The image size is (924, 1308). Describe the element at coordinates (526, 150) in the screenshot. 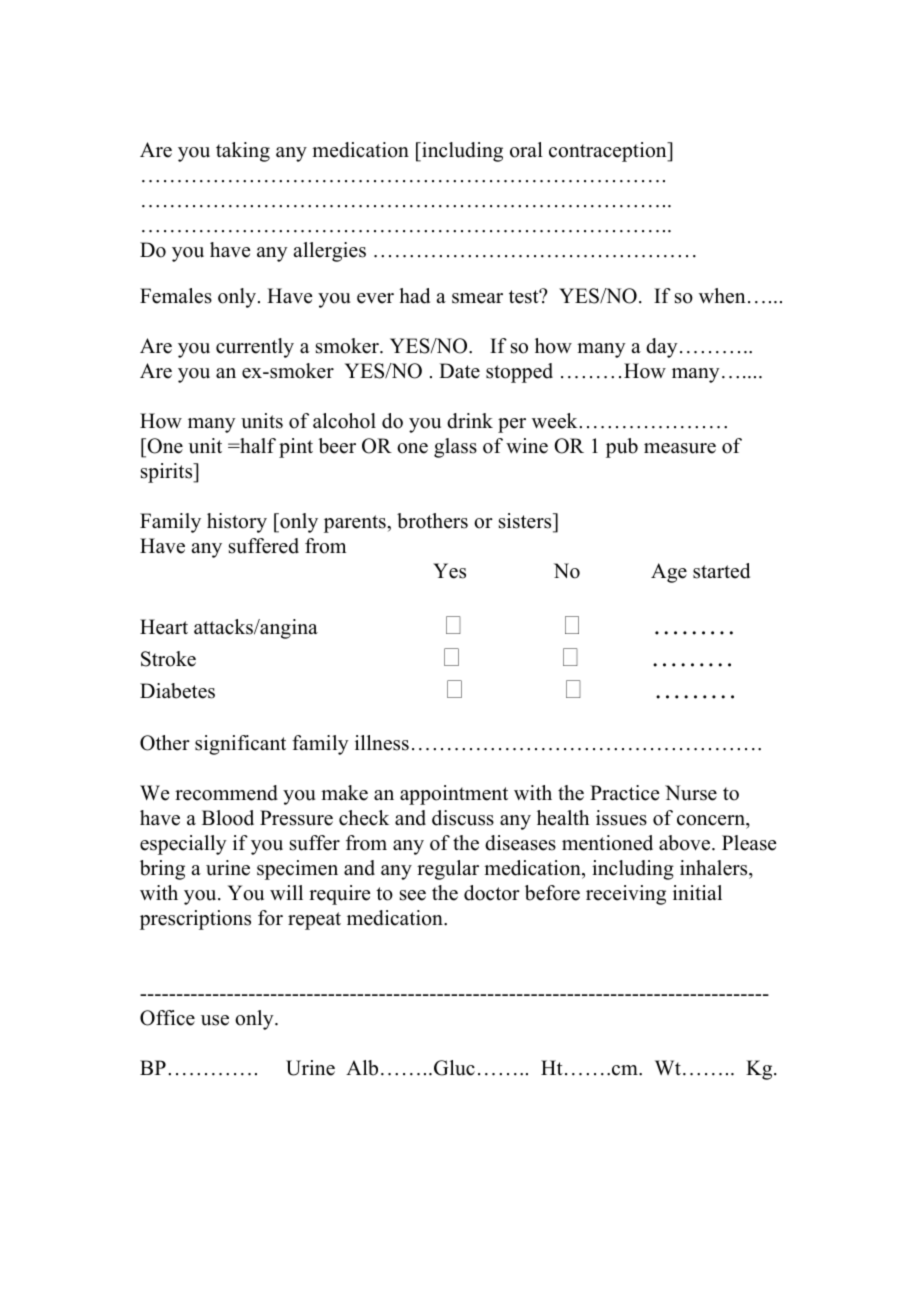

I see `oral` at that location.
